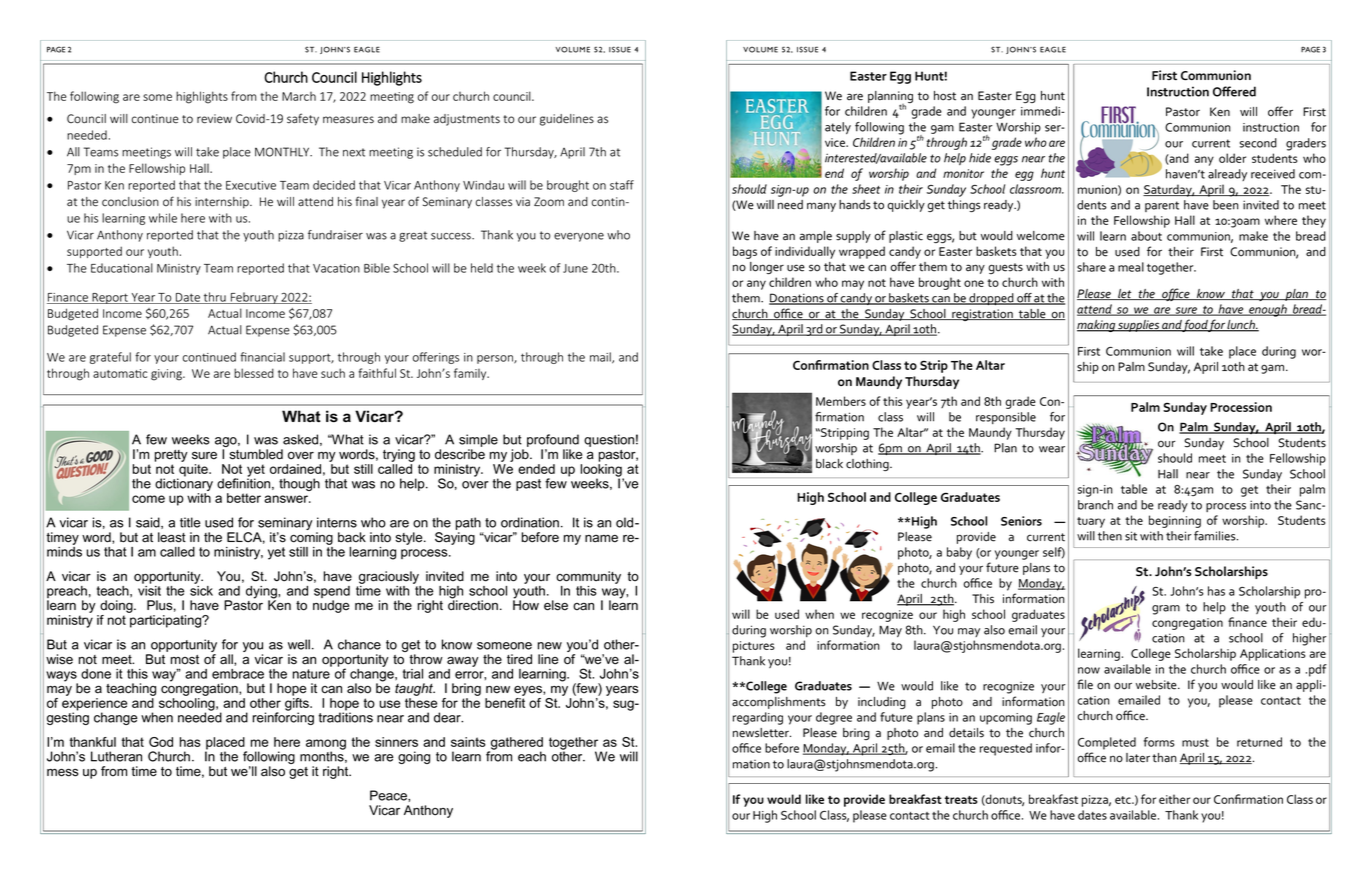 The image size is (1372, 887). What do you see at coordinates (201, 589) in the screenshot?
I see `sick` at bounding box center [201, 589].
